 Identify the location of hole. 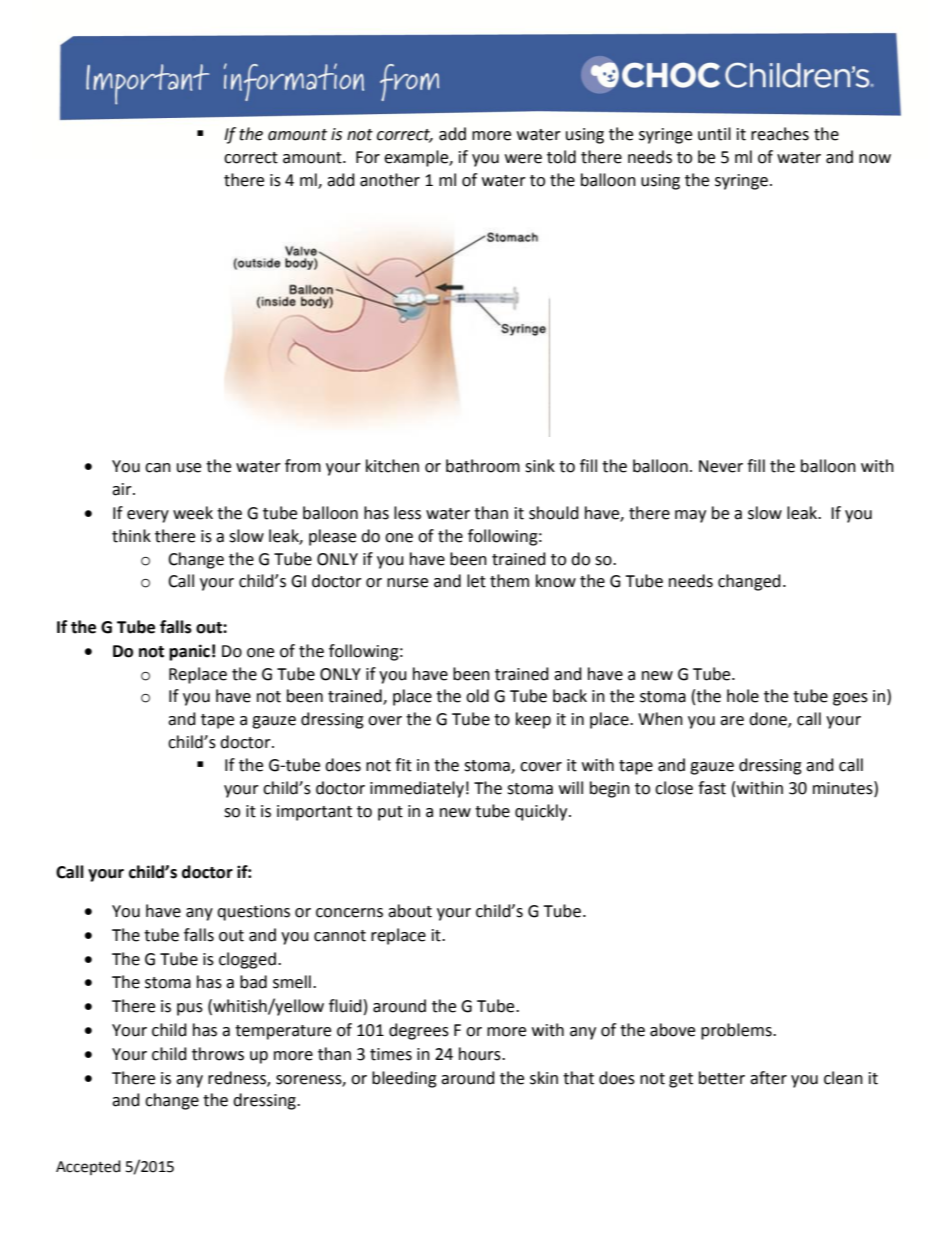
(743, 696).
